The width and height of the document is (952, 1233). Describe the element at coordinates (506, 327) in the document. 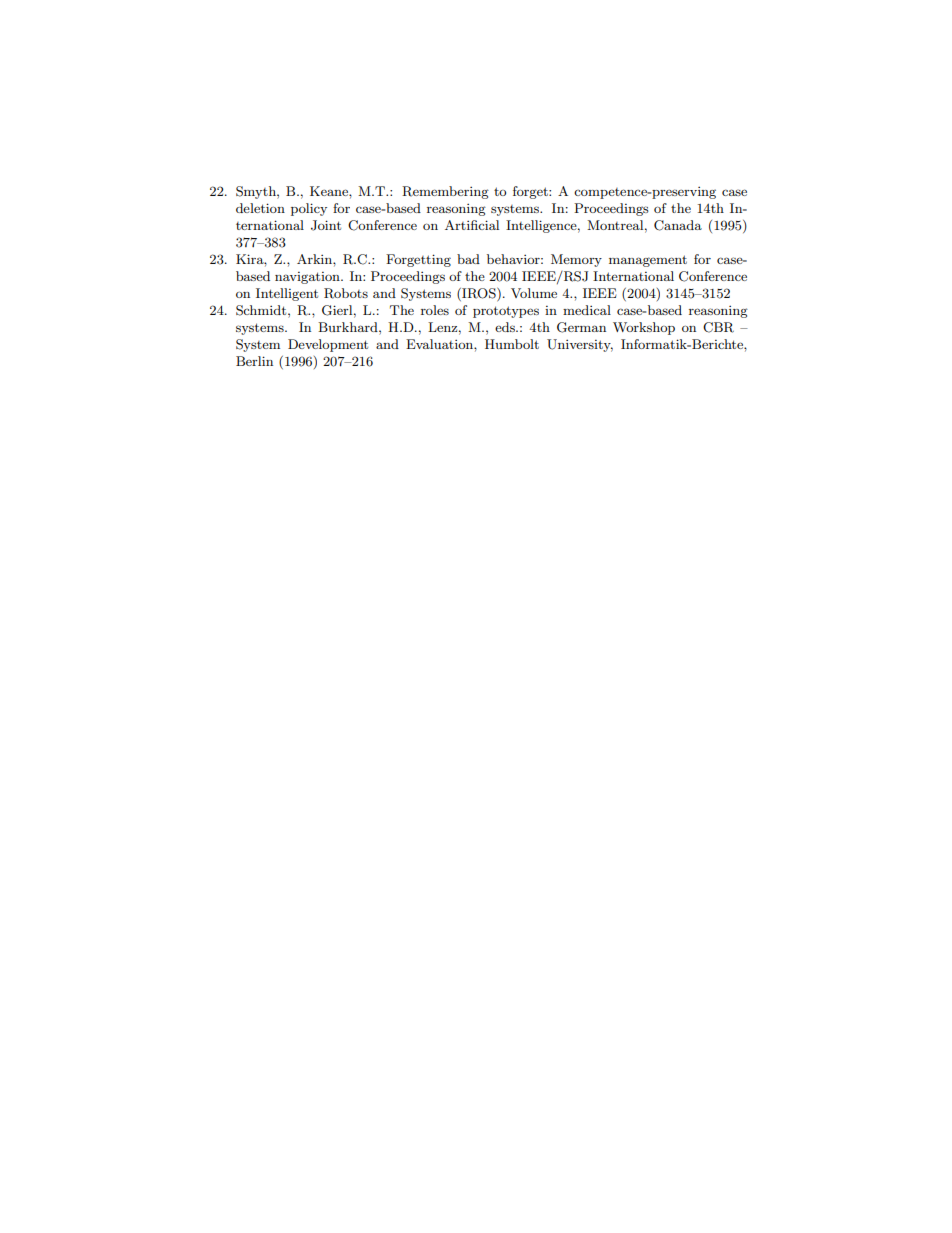

I see `eds` at that location.
